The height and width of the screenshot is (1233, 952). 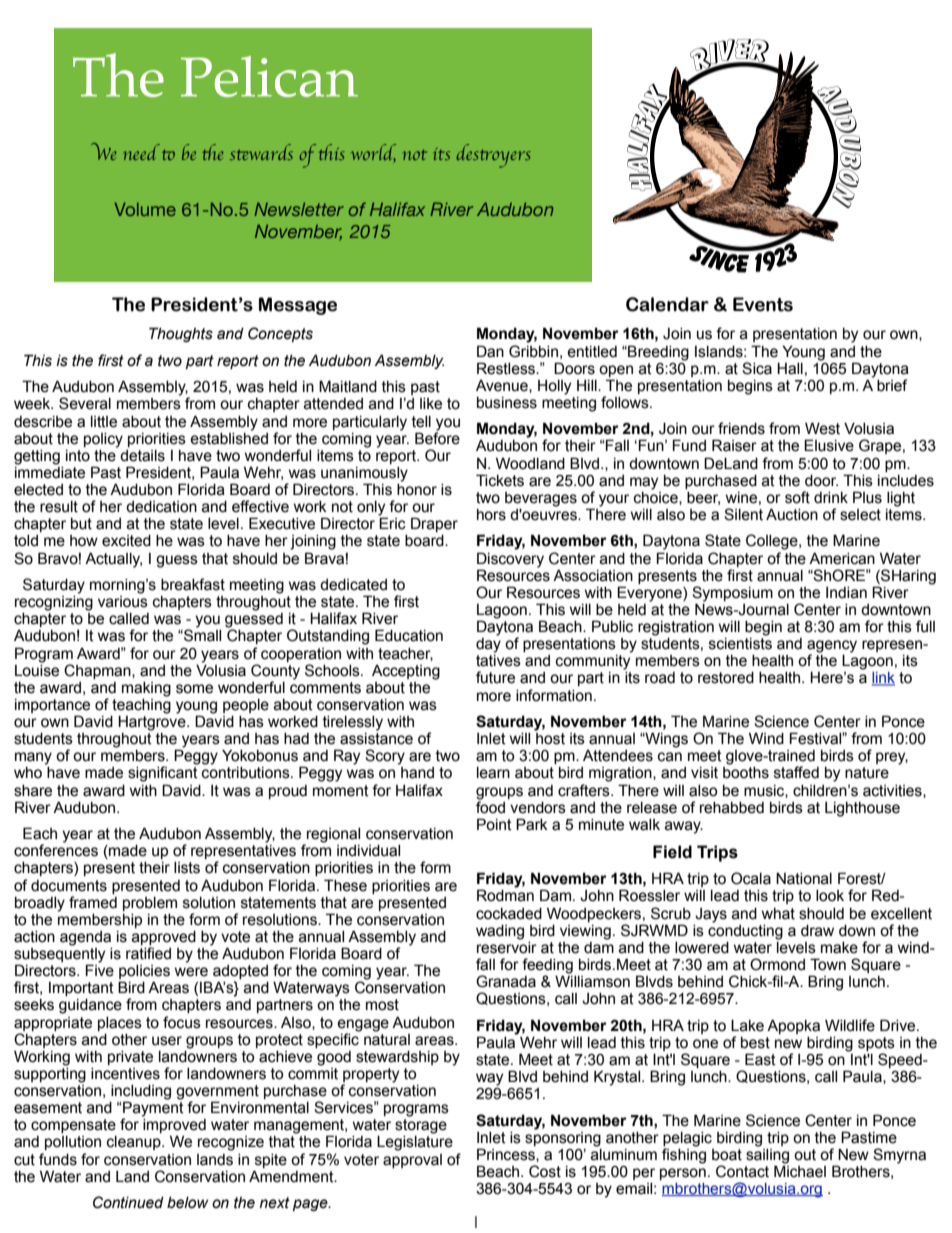 What do you see at coordinates (128, 1202) in the screenshot?
I see `Continued` at bounding box center [128, 1202].
